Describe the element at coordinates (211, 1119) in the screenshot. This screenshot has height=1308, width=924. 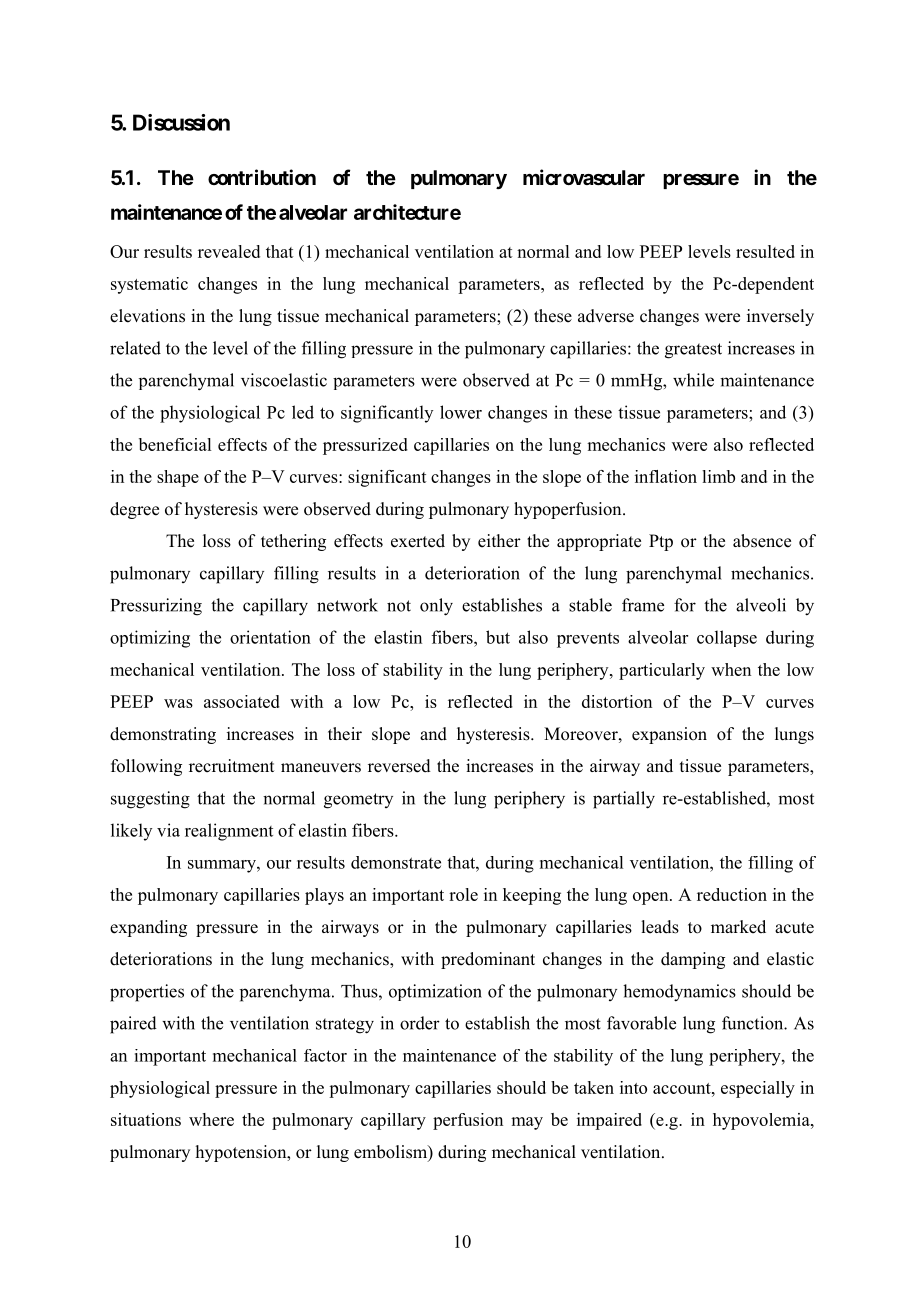
I see `where` at that location.
